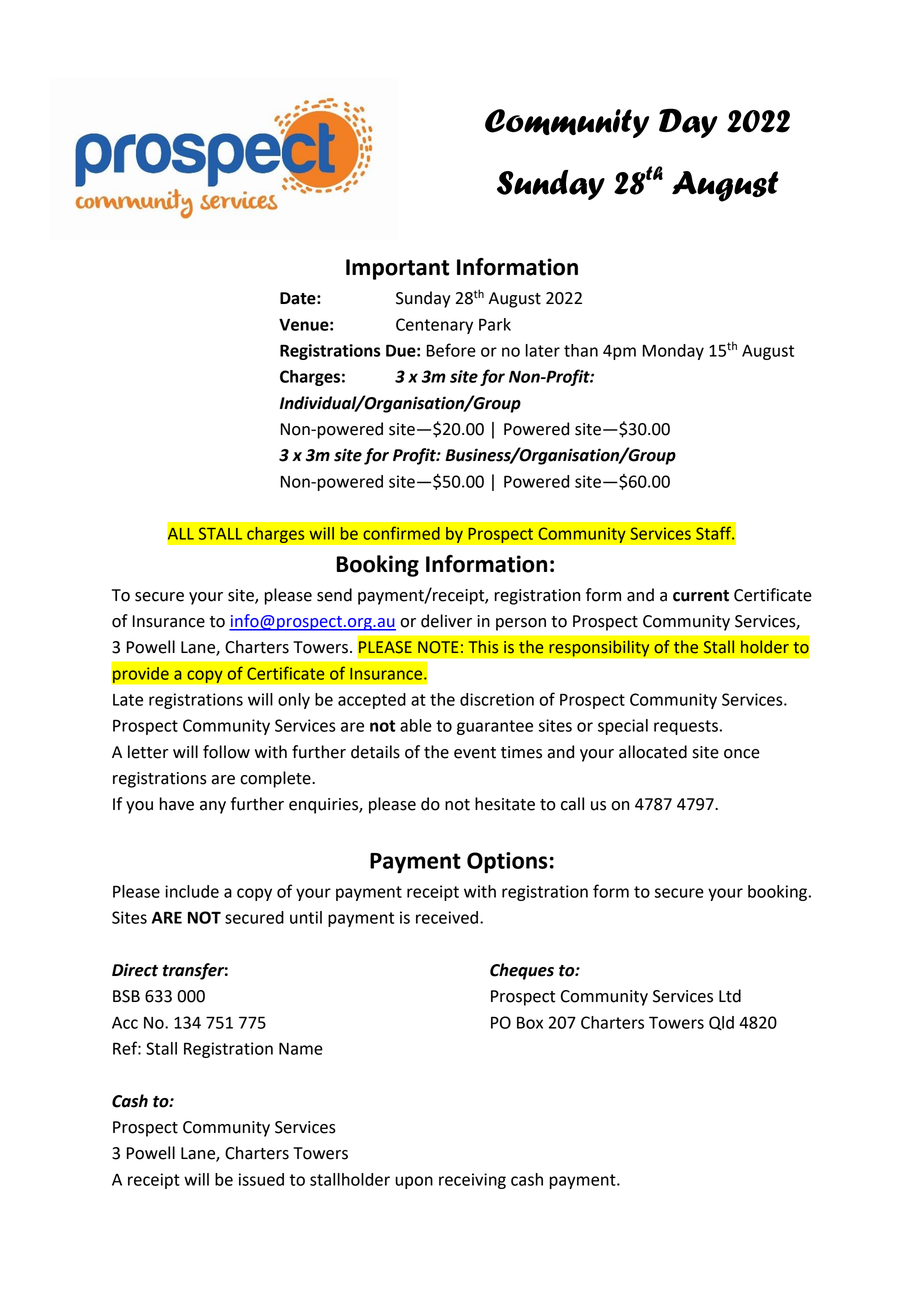  I want to click on Monday, so click(673, 352).
